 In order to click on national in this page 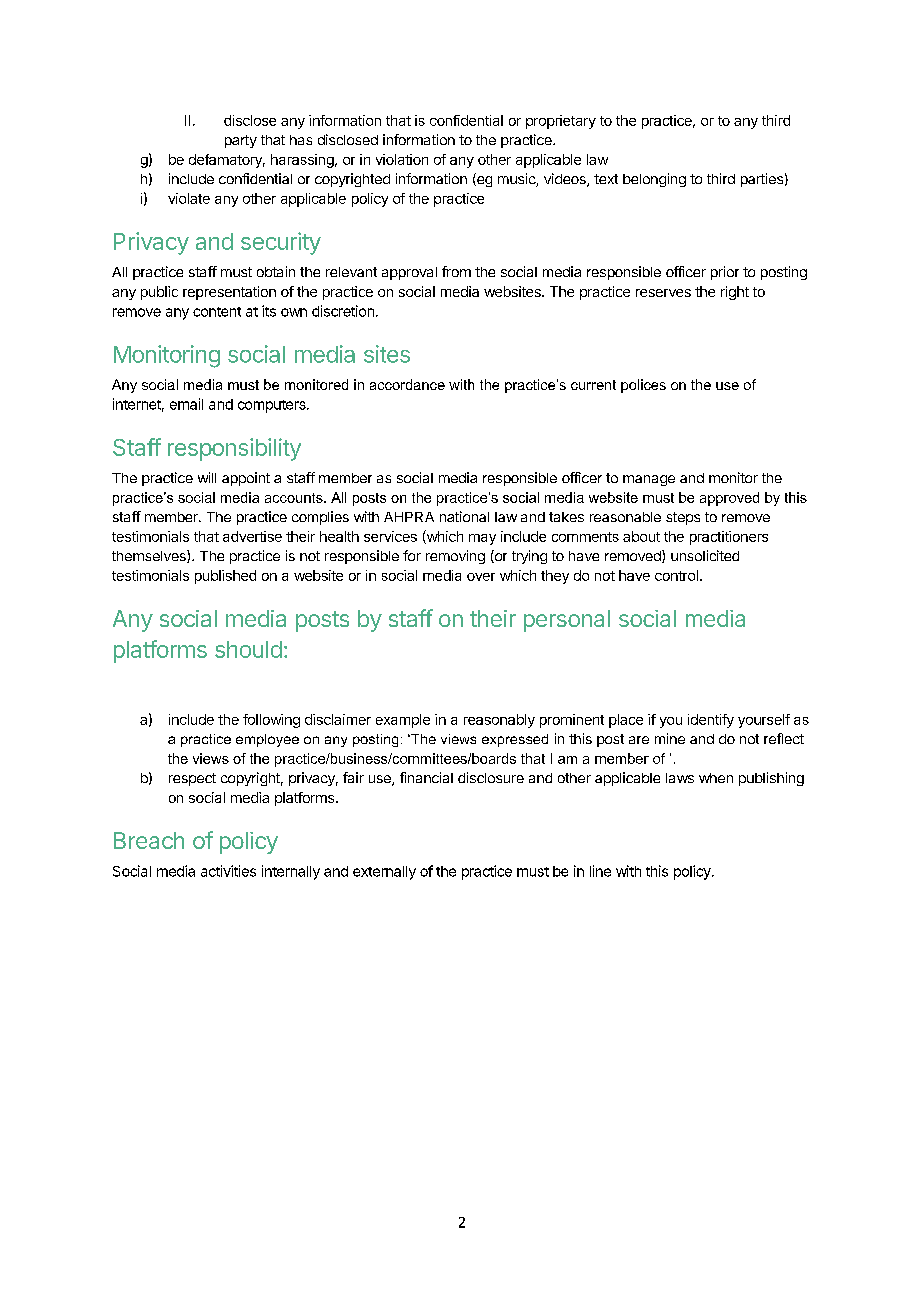, I will do `click(464, 516)`.
